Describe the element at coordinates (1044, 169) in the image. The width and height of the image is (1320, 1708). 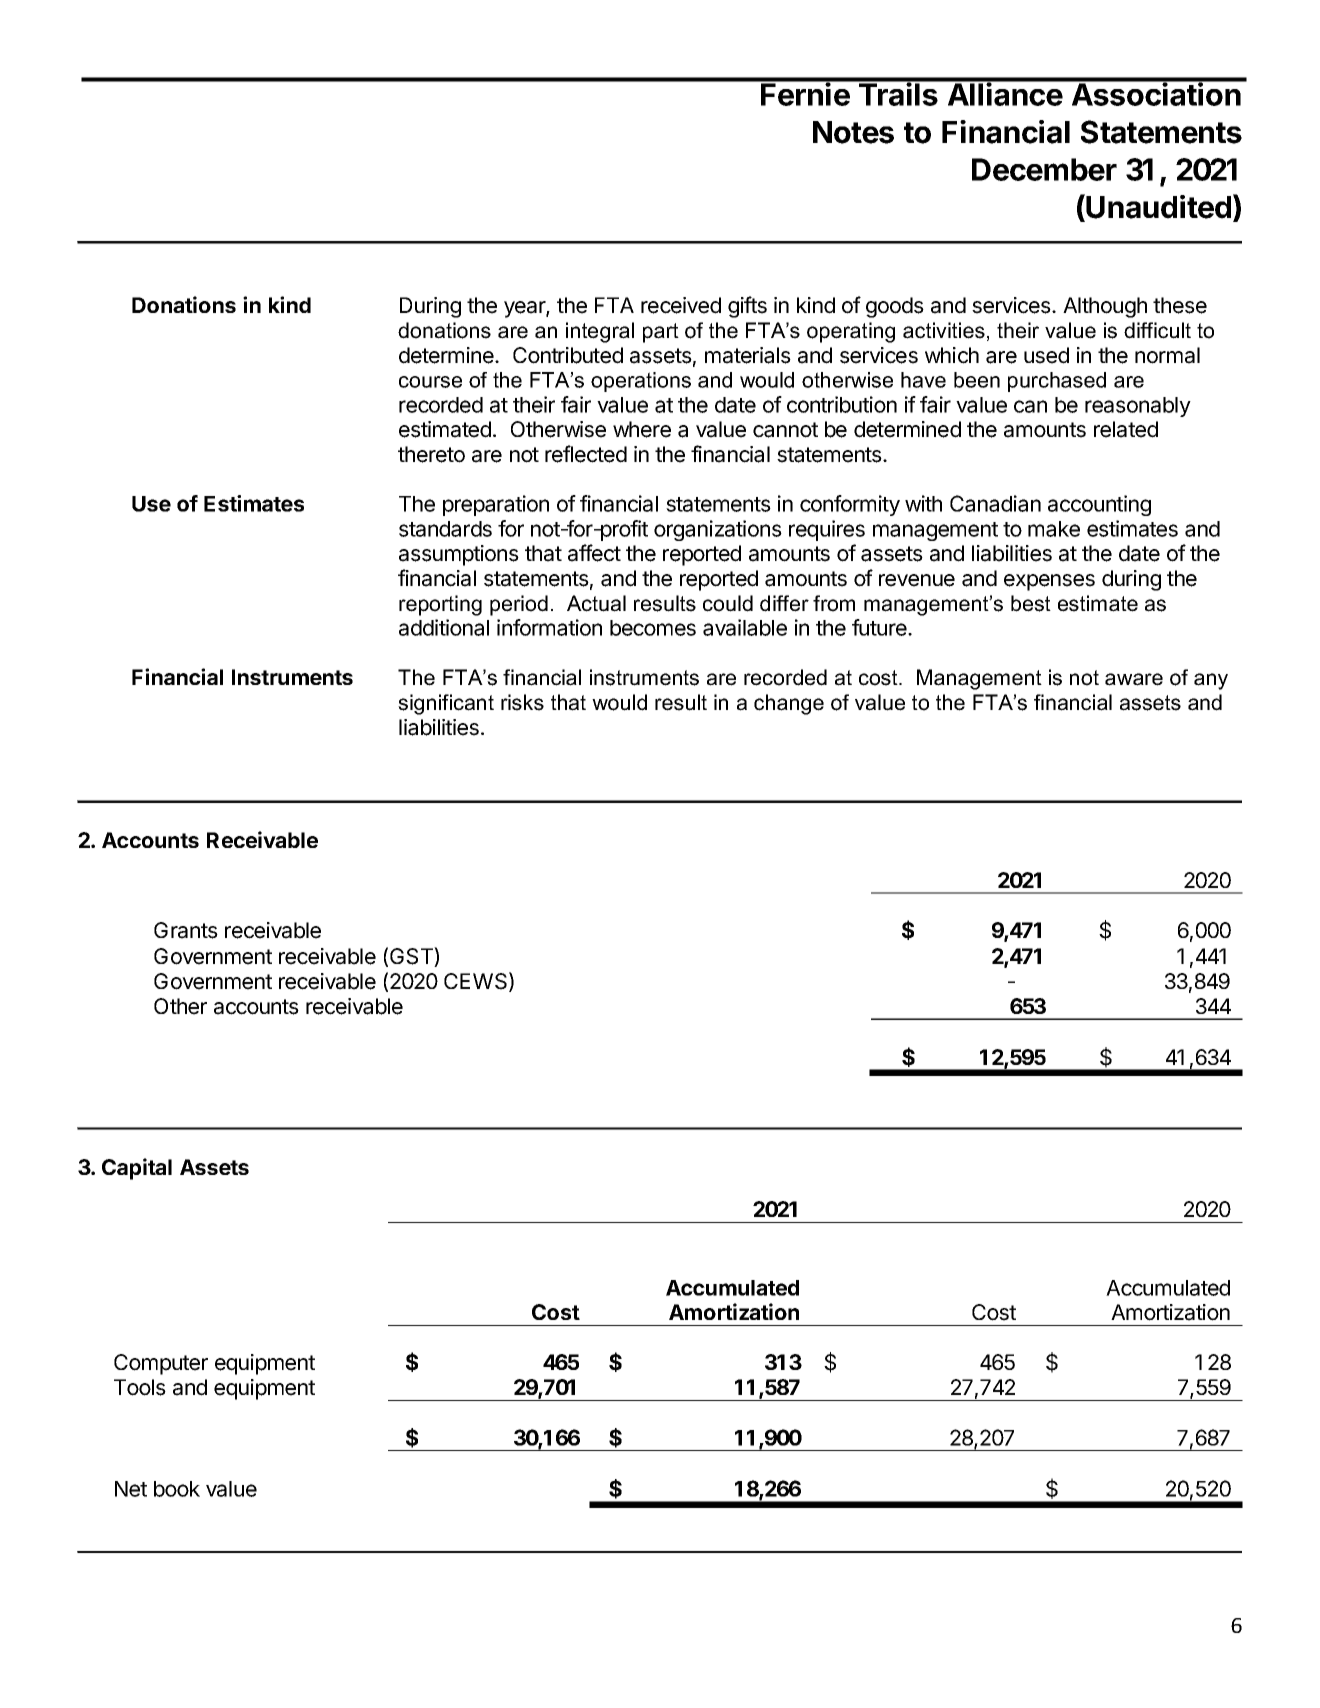
I see `December` at that location.
